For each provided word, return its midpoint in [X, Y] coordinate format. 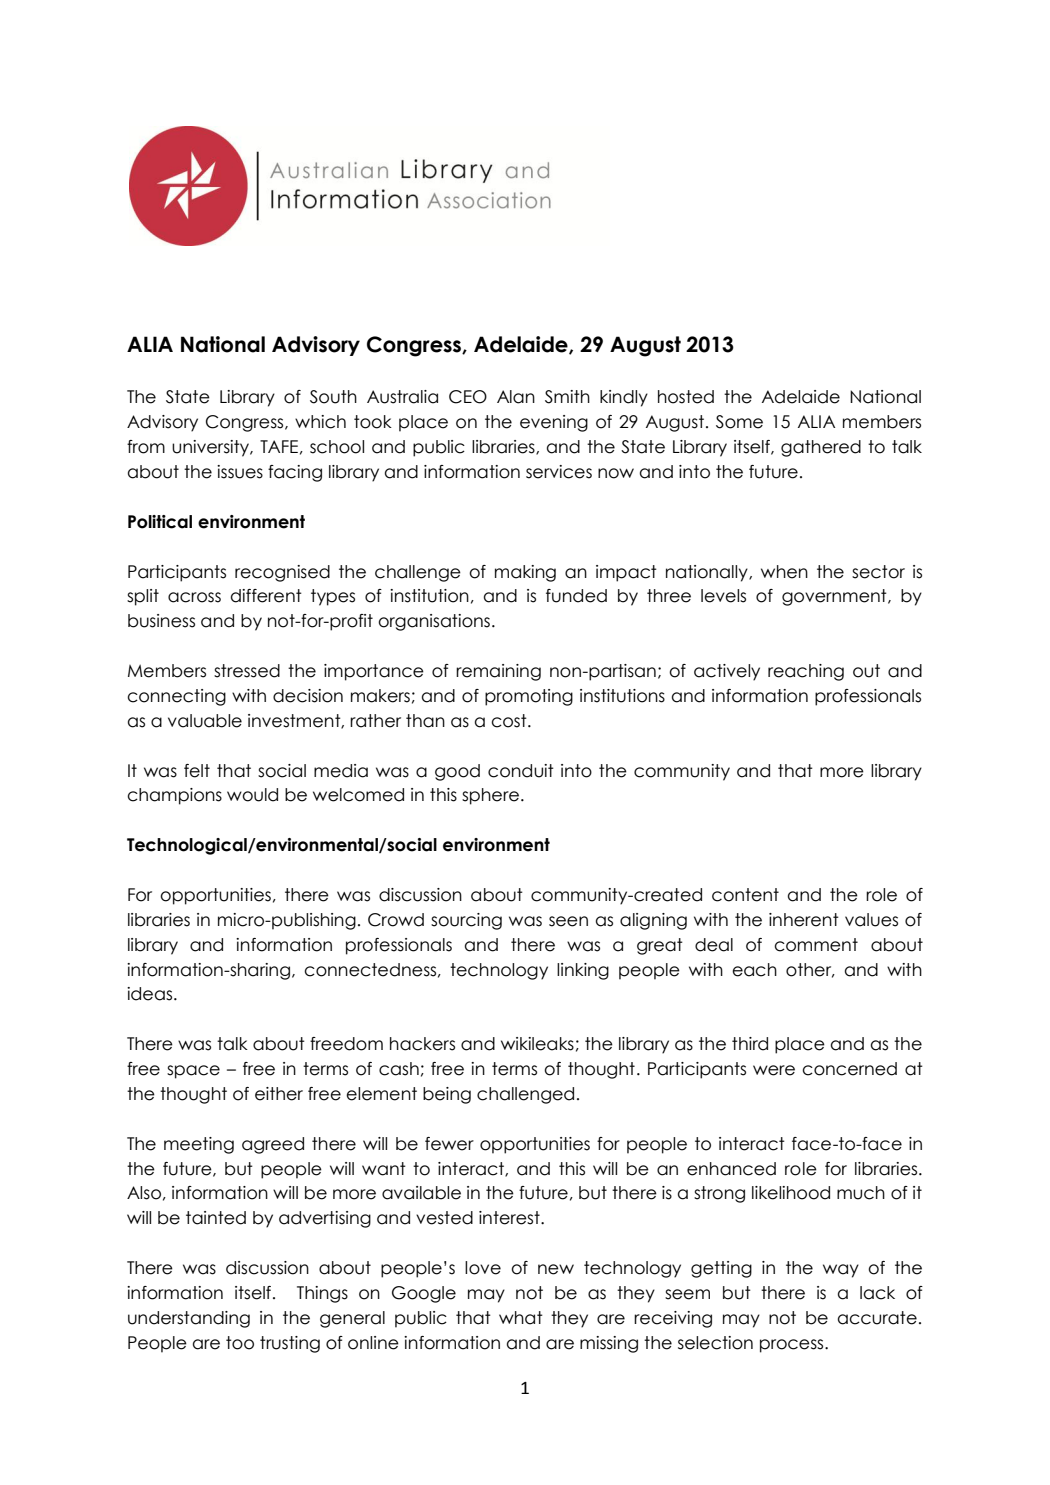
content [745, 895]
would [252, 795]
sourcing [466, 921]
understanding [189, 1319]
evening [554, 423]
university [212, 448]
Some [739, 422]
